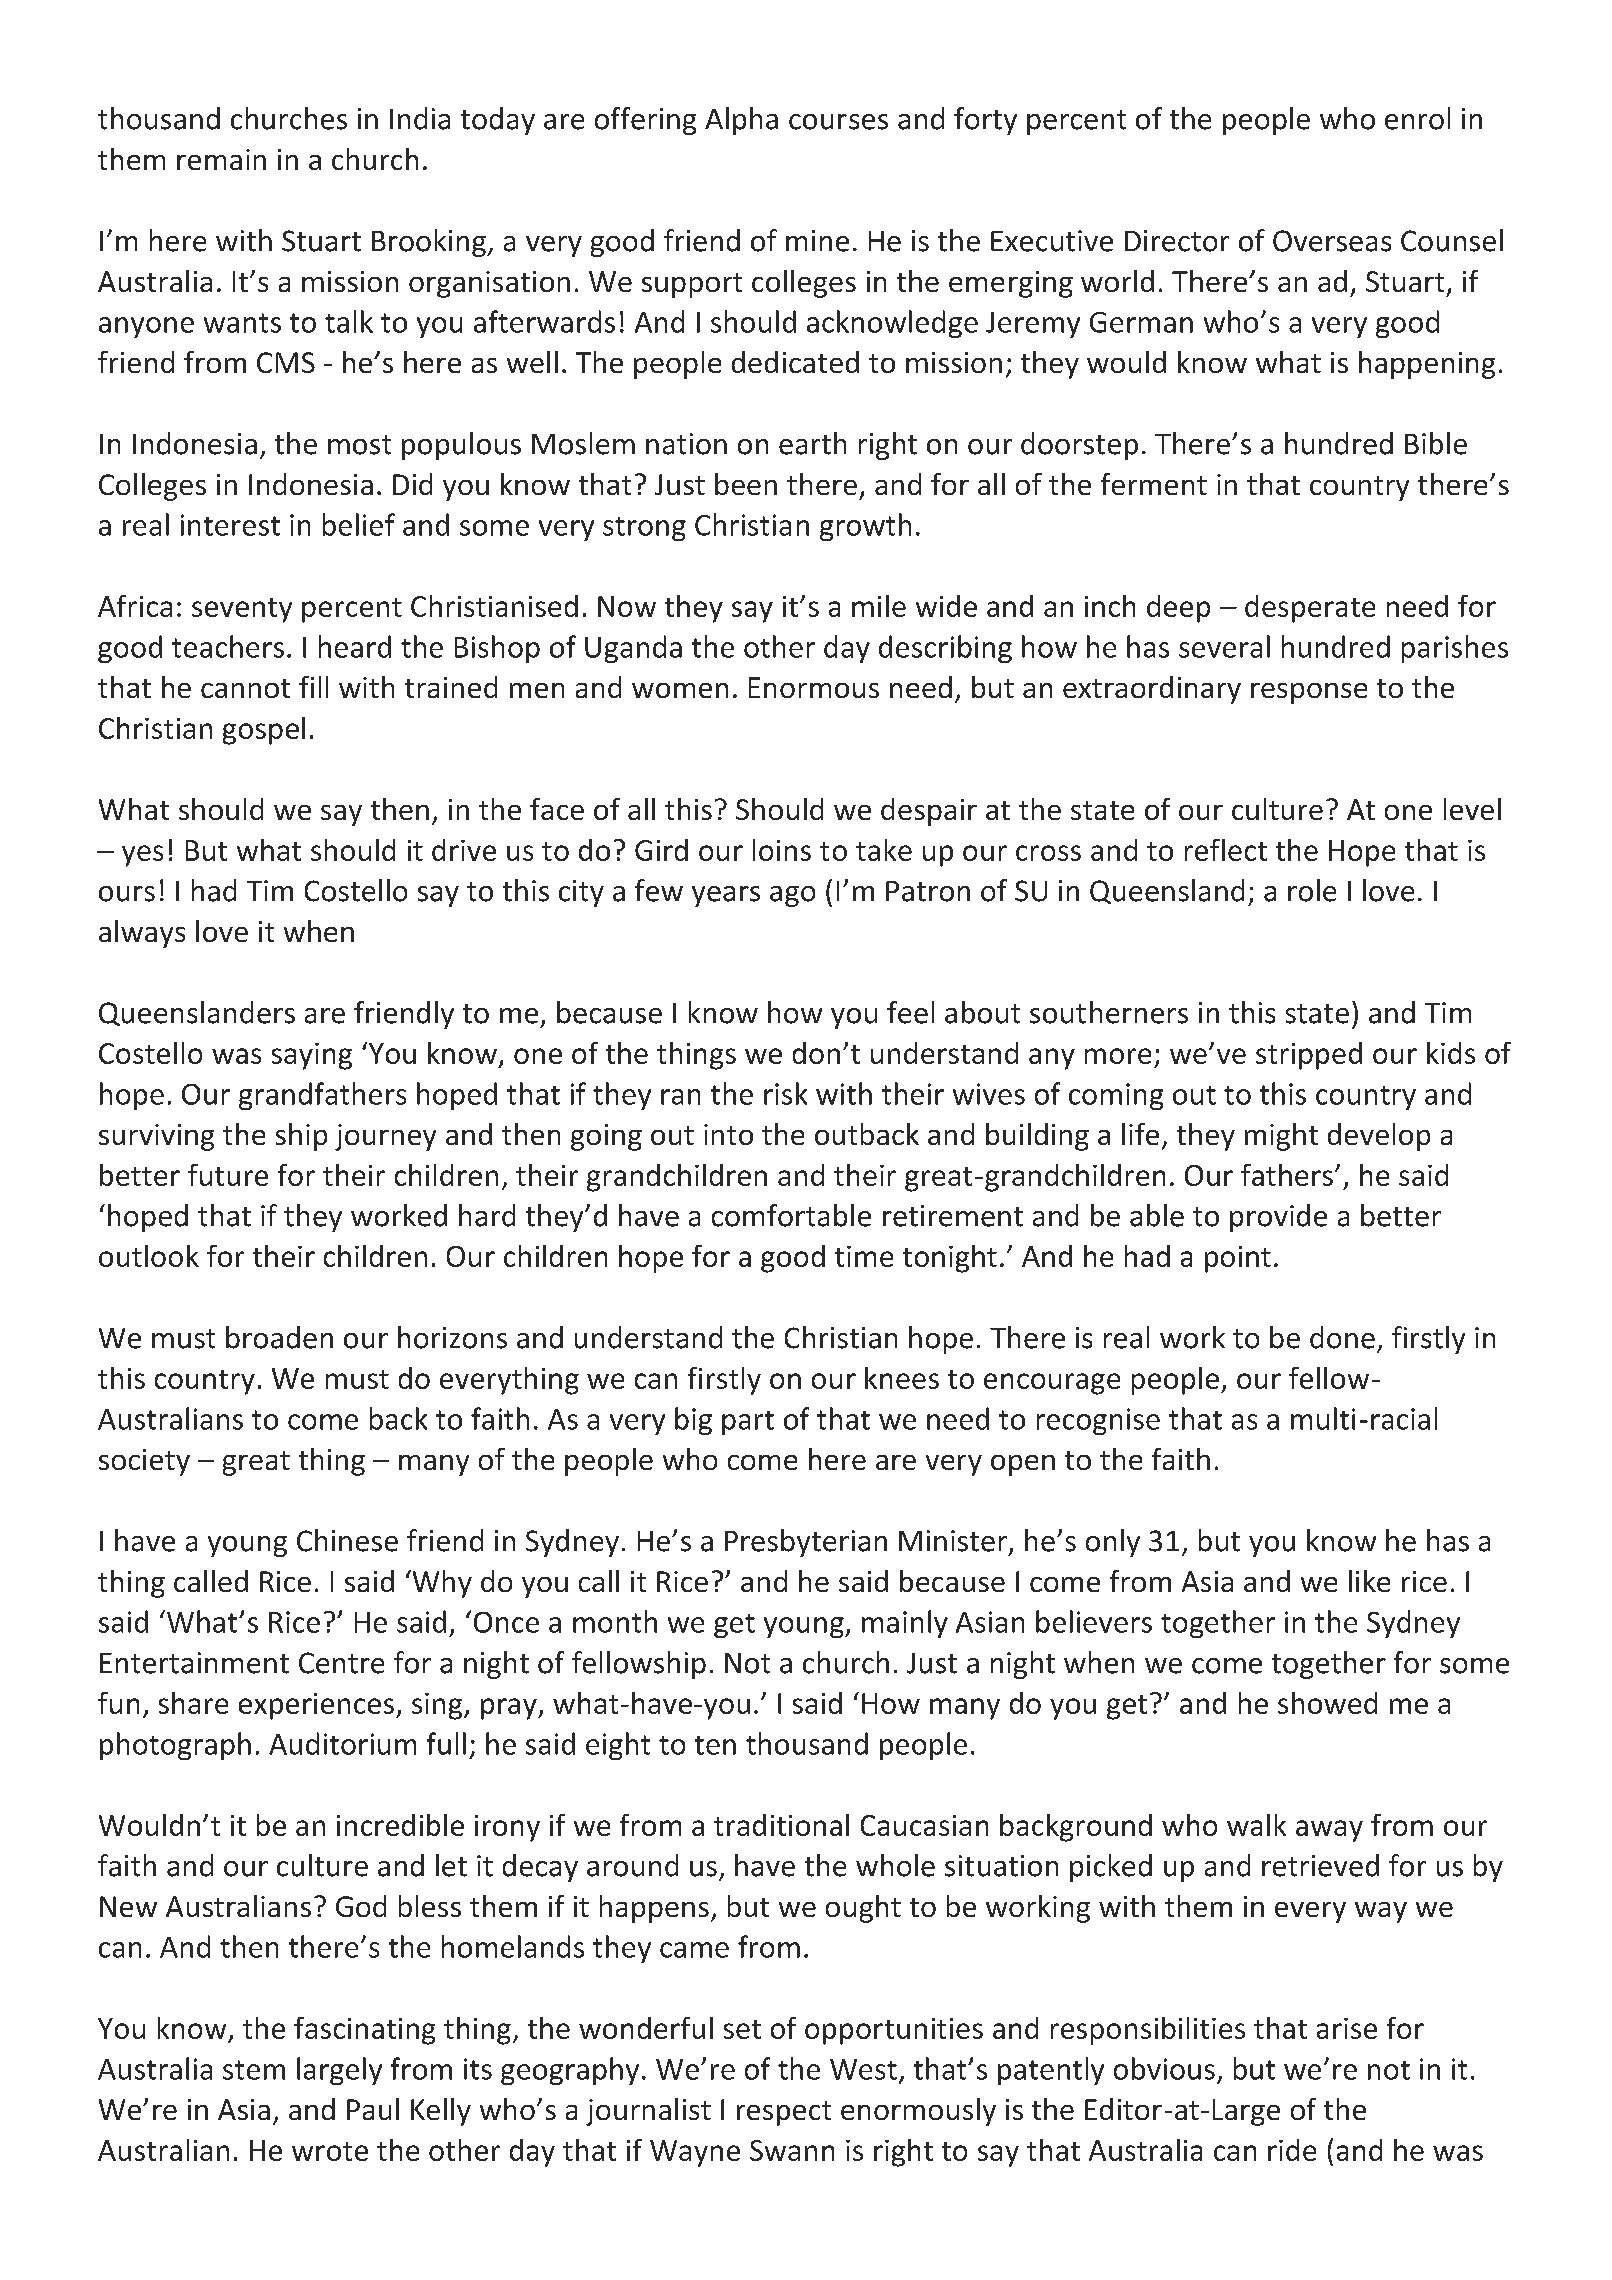 The image size is (1612, 2280). I want to click on remain, so click(221, 159).
